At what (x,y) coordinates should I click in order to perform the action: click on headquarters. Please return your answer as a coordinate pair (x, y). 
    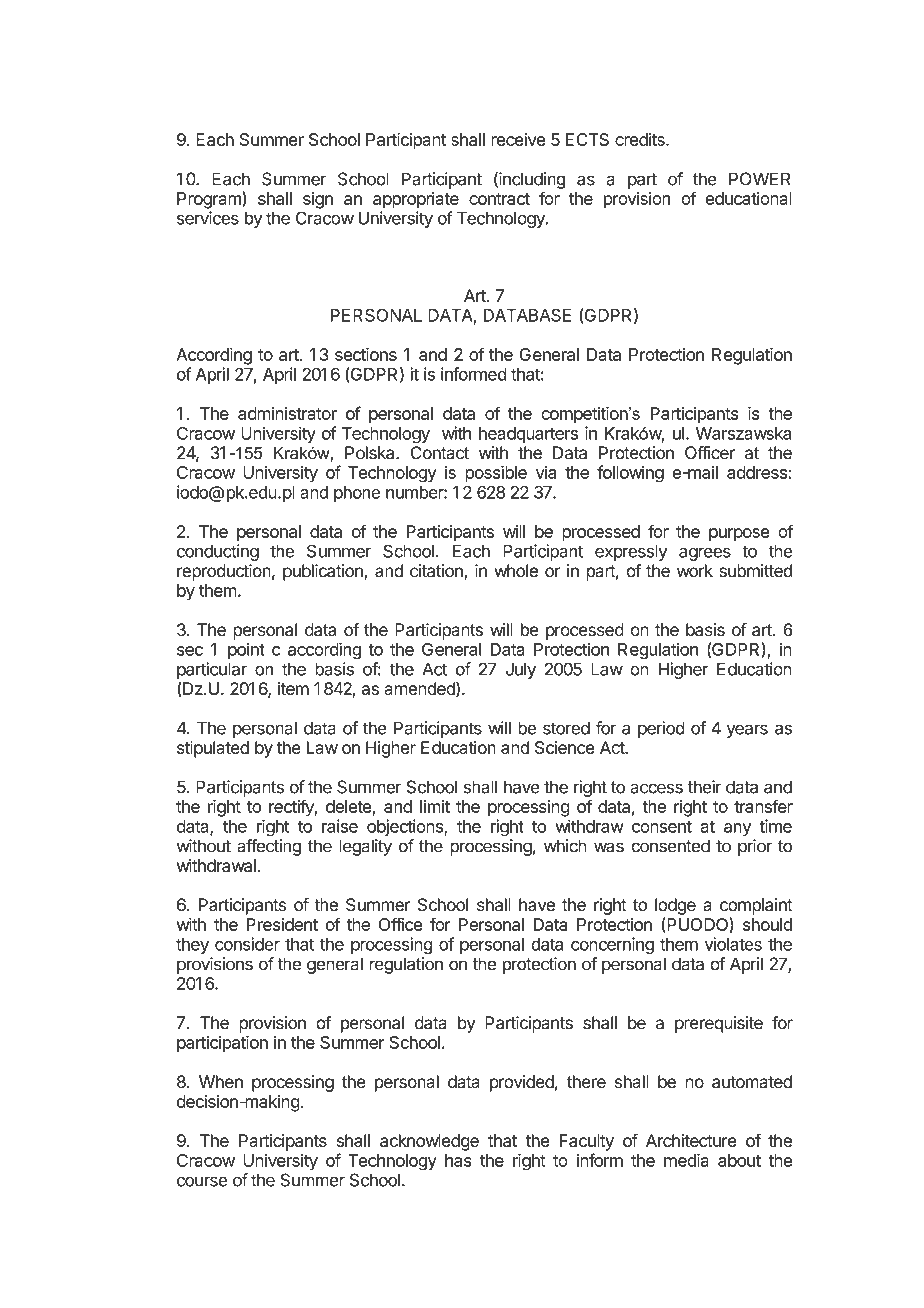
    Looking at the image, I should click on (528, 435).
